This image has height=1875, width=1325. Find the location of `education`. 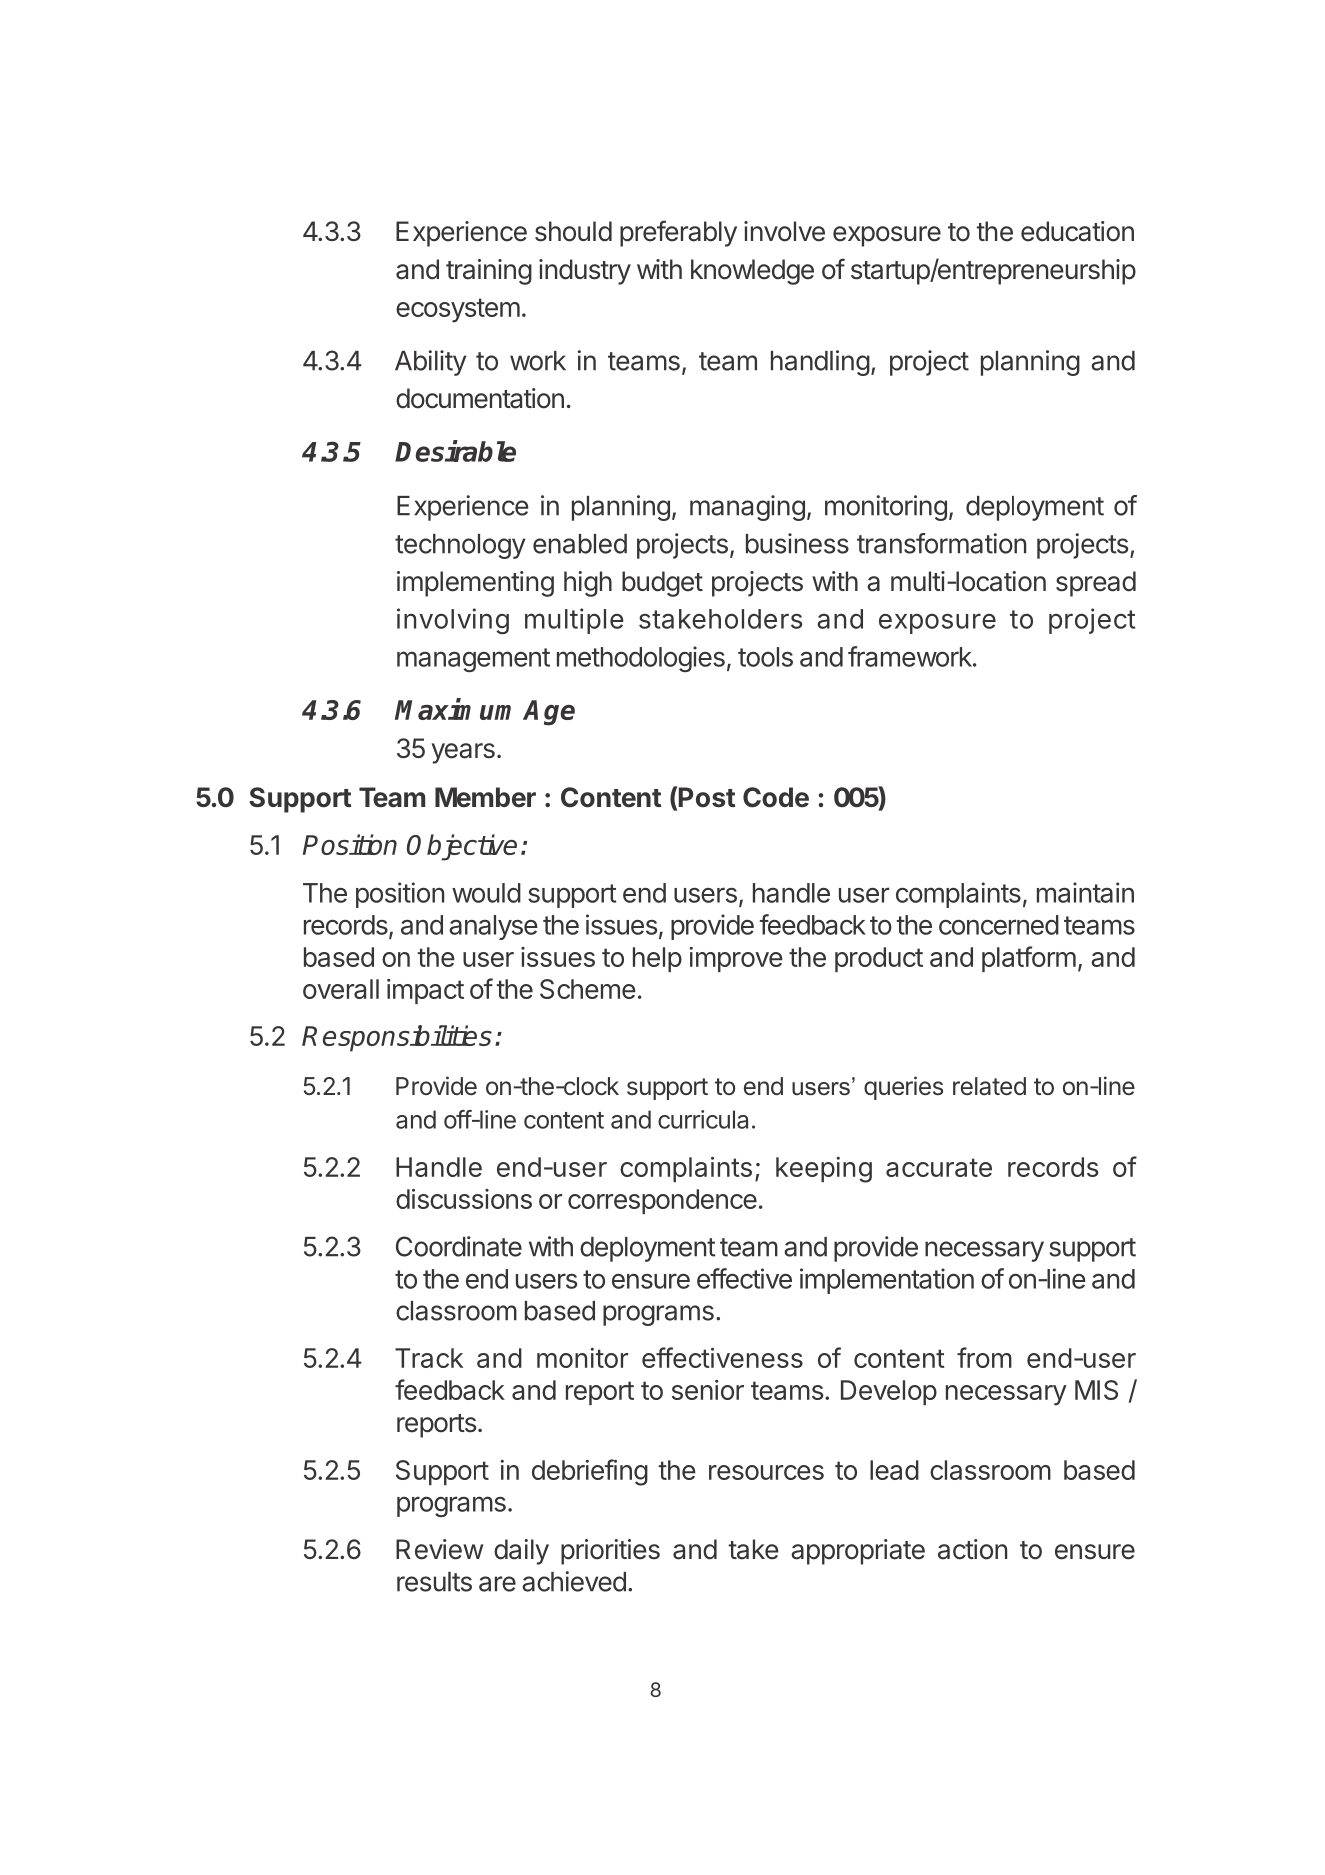

education is located at coordinates (1077, 231).
